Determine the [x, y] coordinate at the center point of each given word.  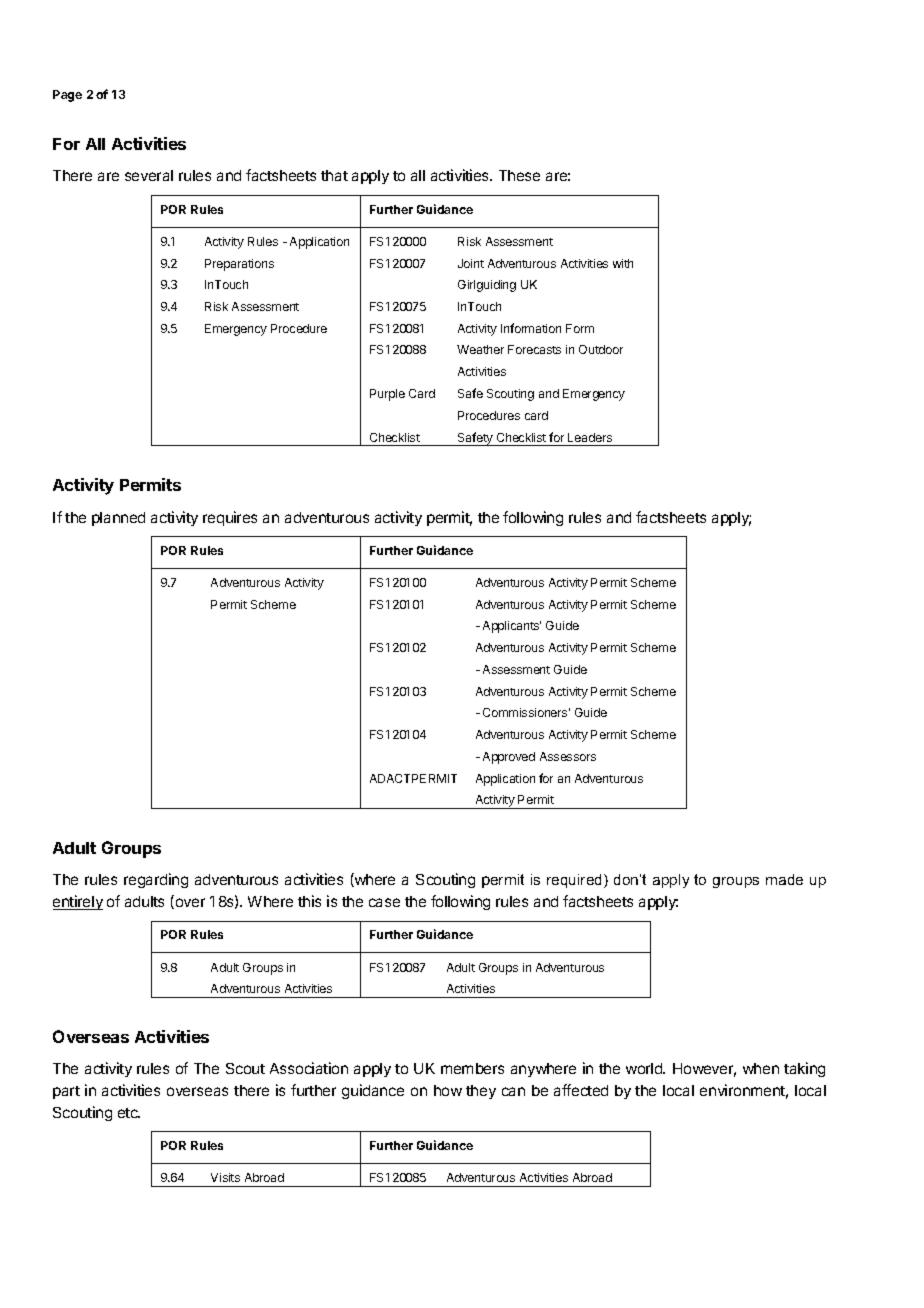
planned [118, 519]
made [784, 879]
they [481, 1092]
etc [129, 1113]
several [149, 175]
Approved [509, 758]
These [519, 175]
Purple [387, 395]
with [623, 263]
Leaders [590, 437]
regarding [156, 880]
